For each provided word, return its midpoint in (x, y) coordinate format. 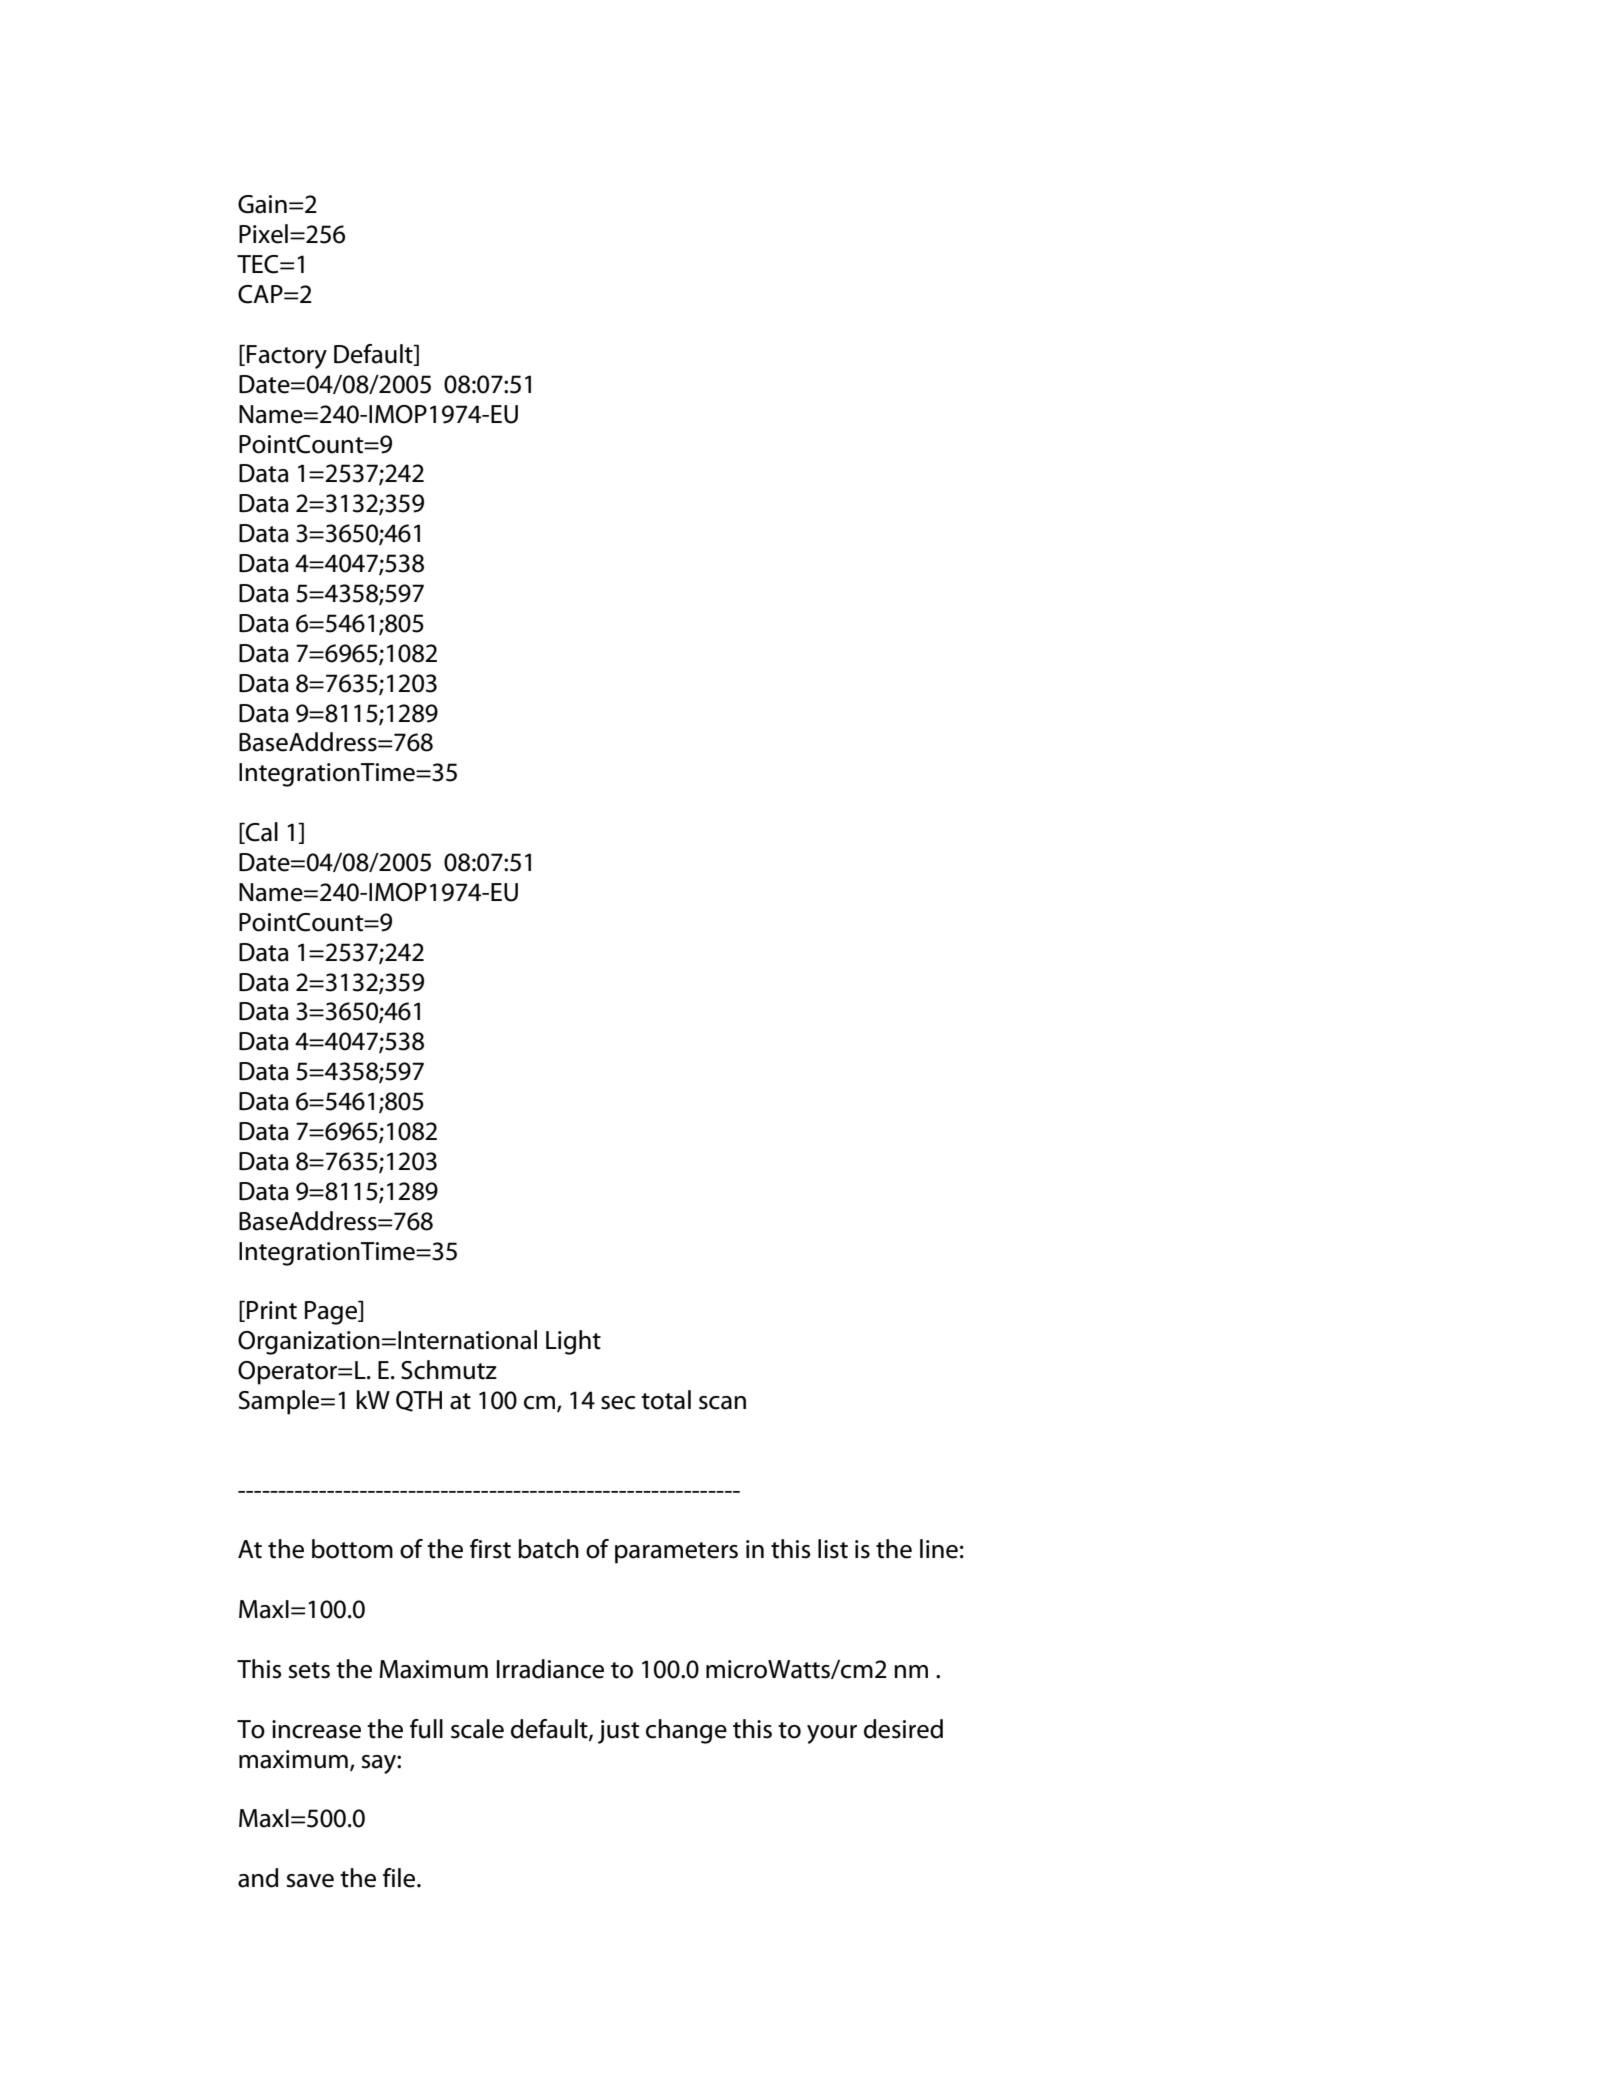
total (666, 1400)
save (310, 1881)
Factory (287, 357)
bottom (352, 1549)
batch (548, 1549)
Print (272, 1310)
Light (573, 1342)
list (833, 1549)
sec (618, 1403)
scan (722, 1403)
